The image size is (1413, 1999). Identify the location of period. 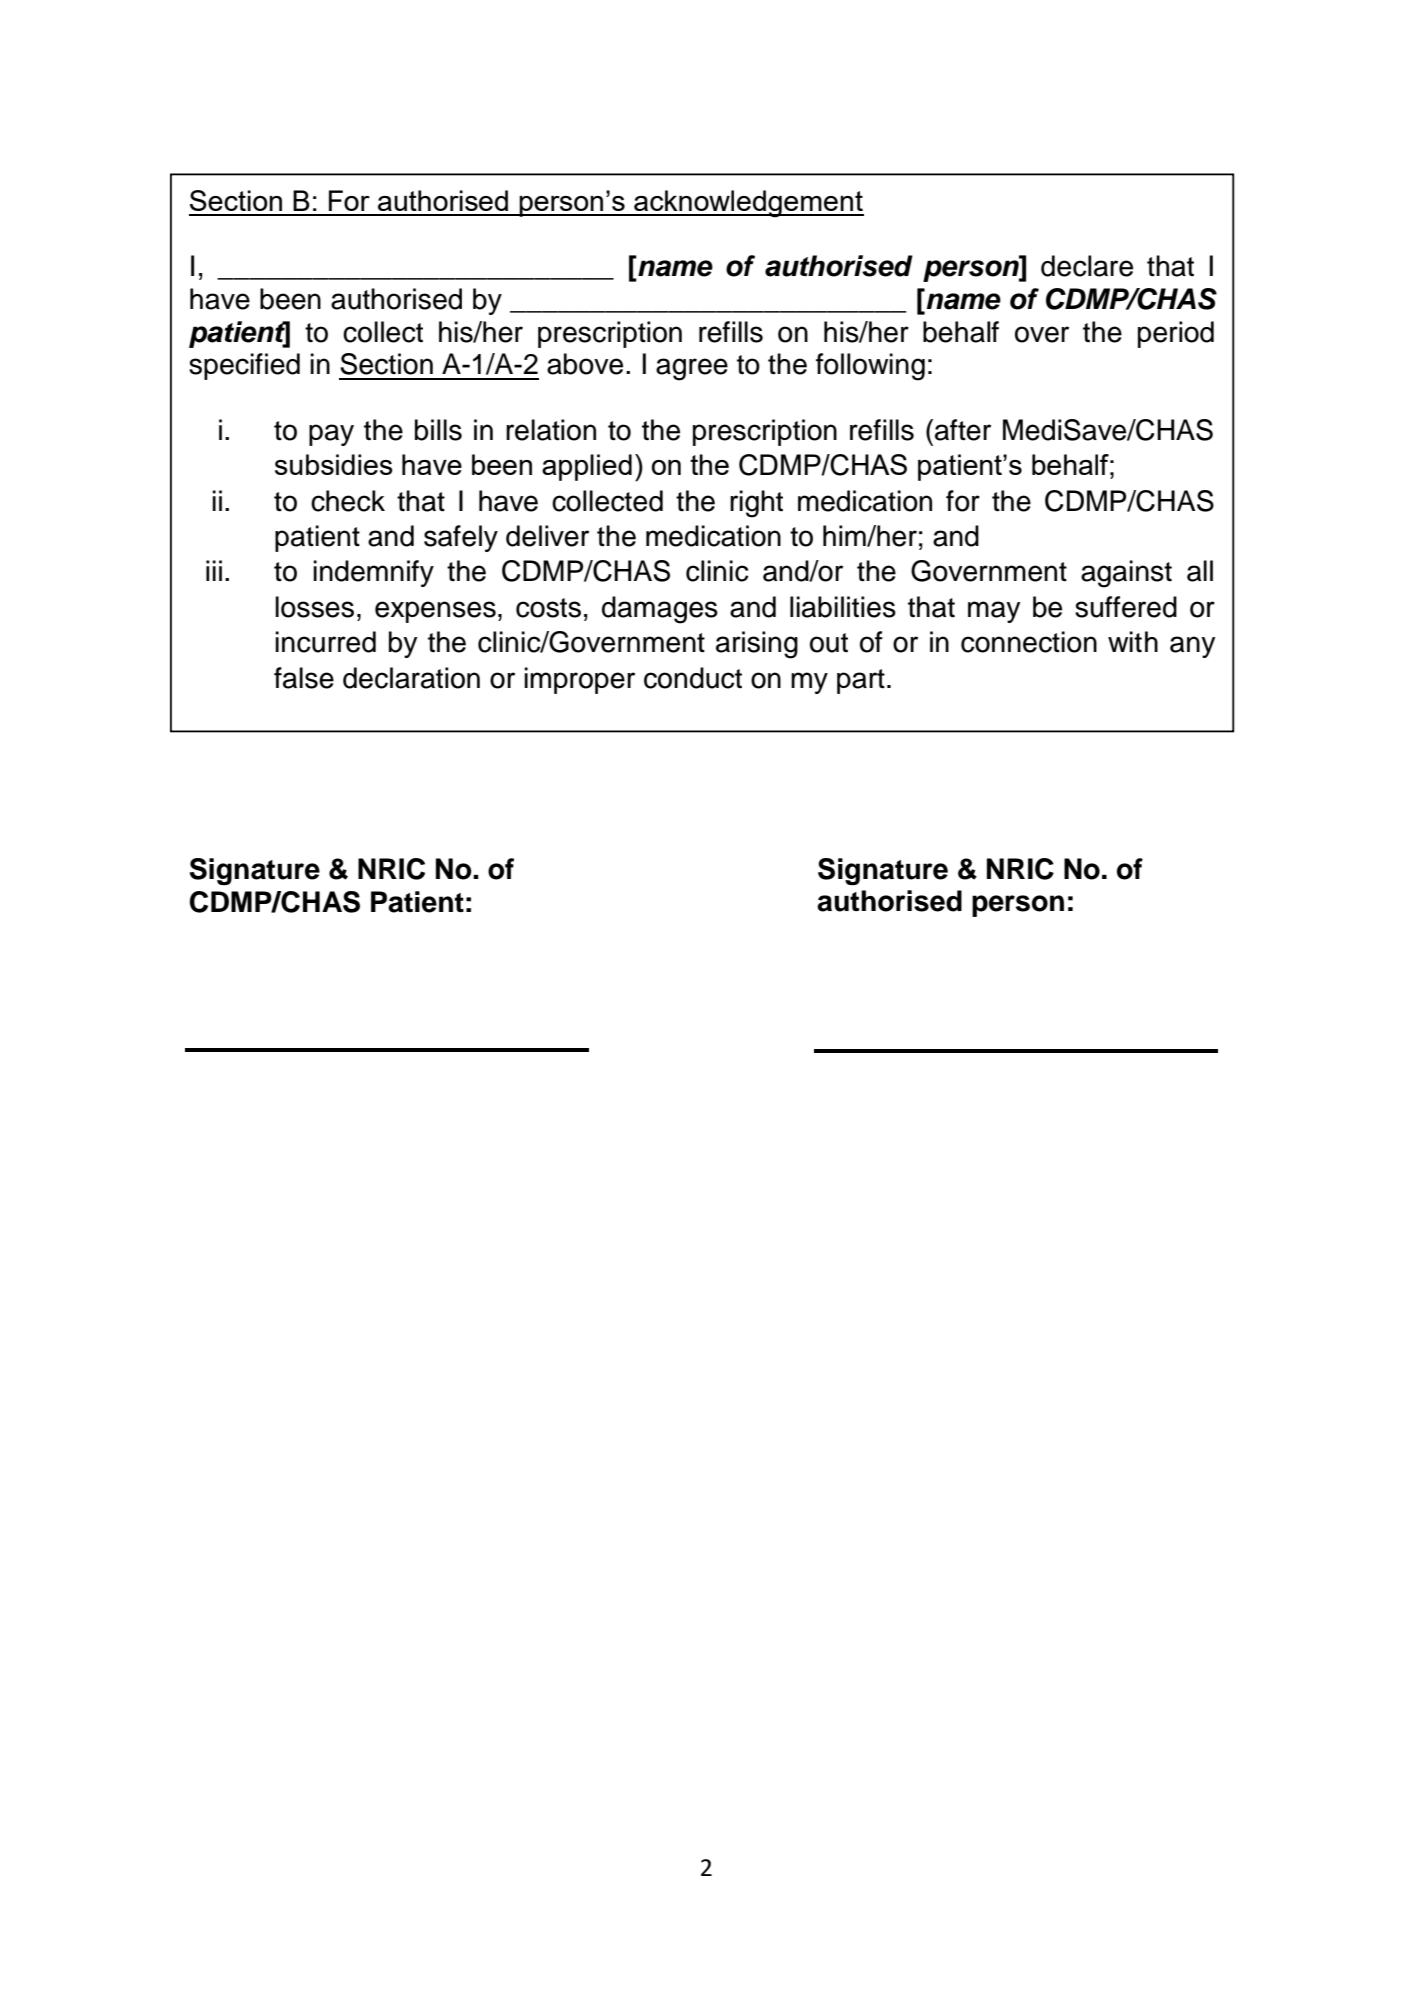
(1176, 334).
